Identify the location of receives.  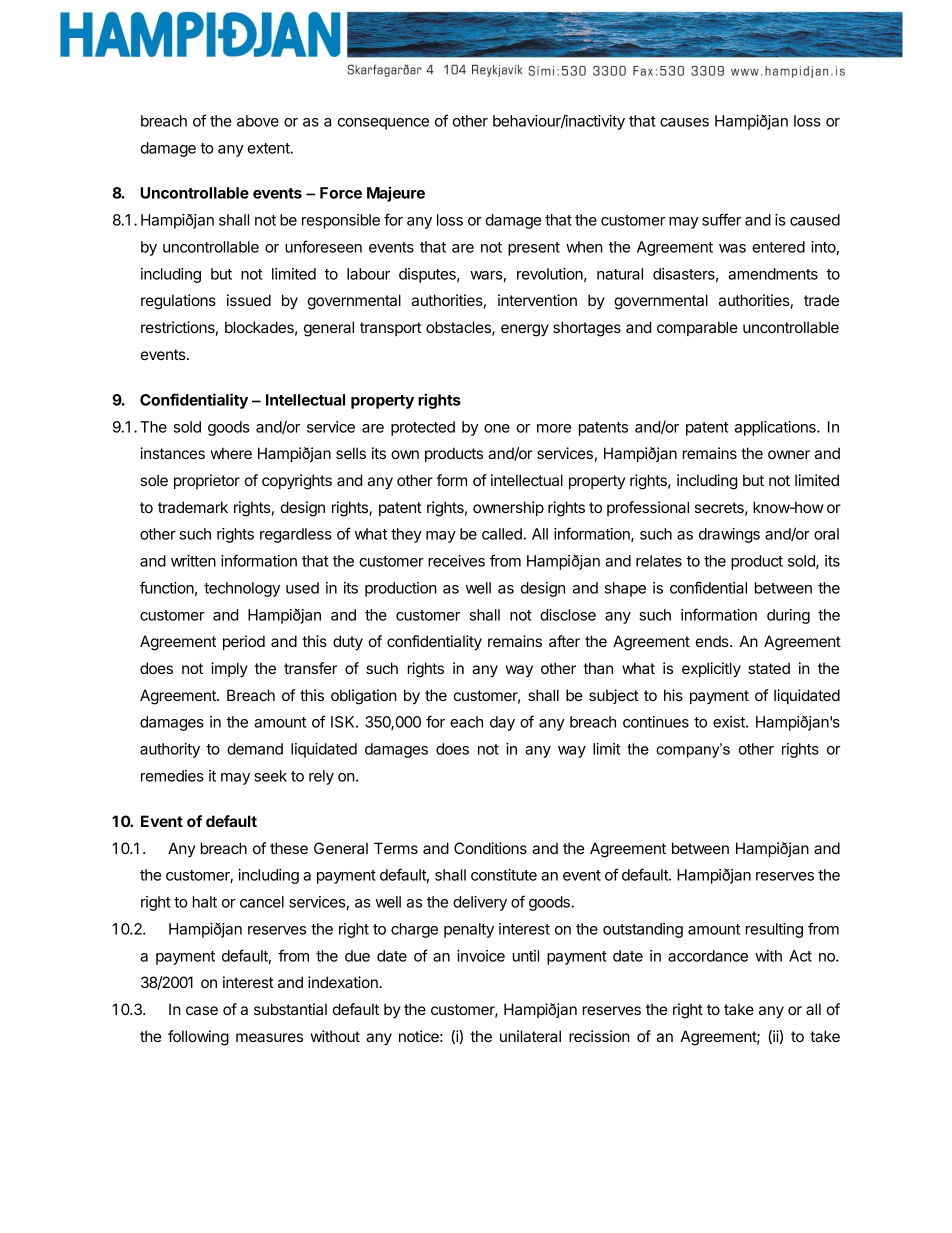
(456, 561).
